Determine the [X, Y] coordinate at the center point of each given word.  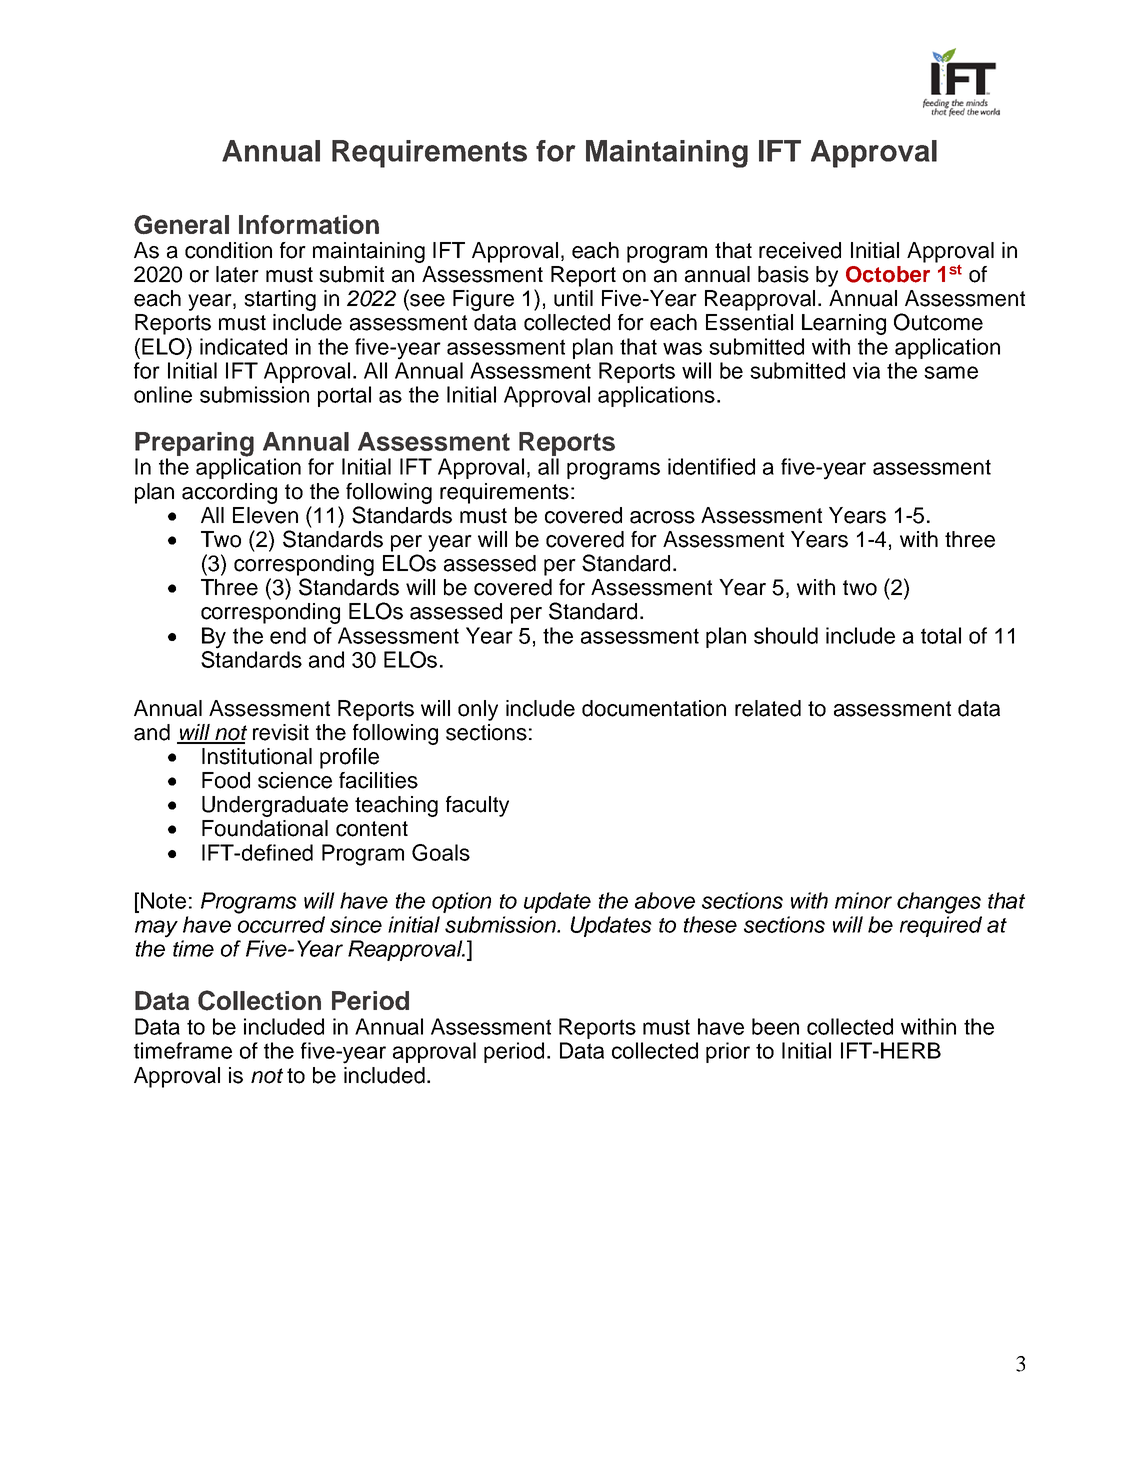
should [786, 635]
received [800, 250]
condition [228, 250]
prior [728, 1052]
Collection [259, 1000]
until [573, 298]
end [288, 635]
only [478, 710]
